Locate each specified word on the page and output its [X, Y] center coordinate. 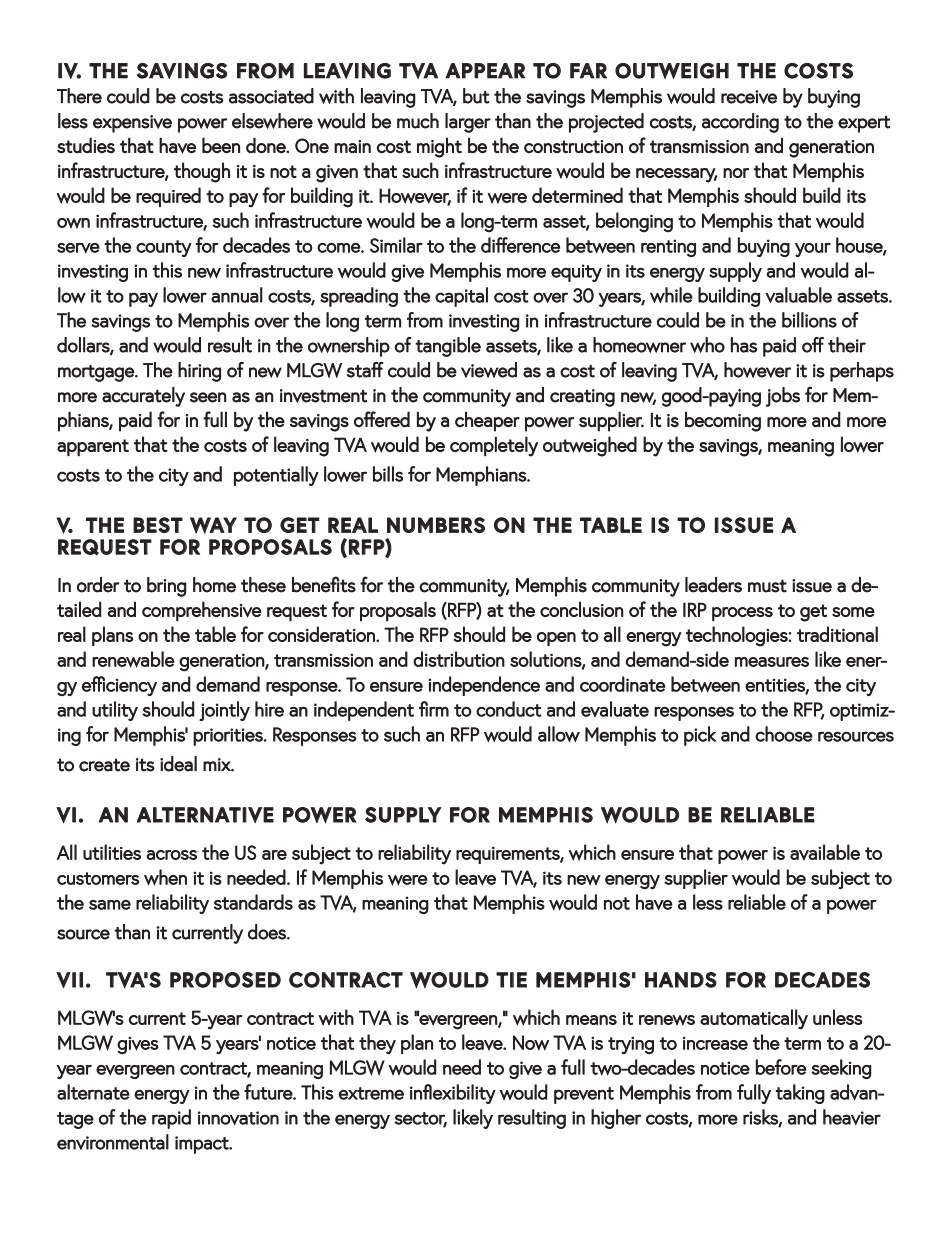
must [767, 586]
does [268, 932]
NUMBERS [436, 525]
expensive [132, 124]
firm [434, 709]
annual [237, 295]
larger [468, 123]
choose [784, 734]
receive [749, 97]
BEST [158, 525]
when [165, 877]
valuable [798, 295]
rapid [171, 1119]
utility [115, 711]
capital [461, 297]
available [825, 852]
